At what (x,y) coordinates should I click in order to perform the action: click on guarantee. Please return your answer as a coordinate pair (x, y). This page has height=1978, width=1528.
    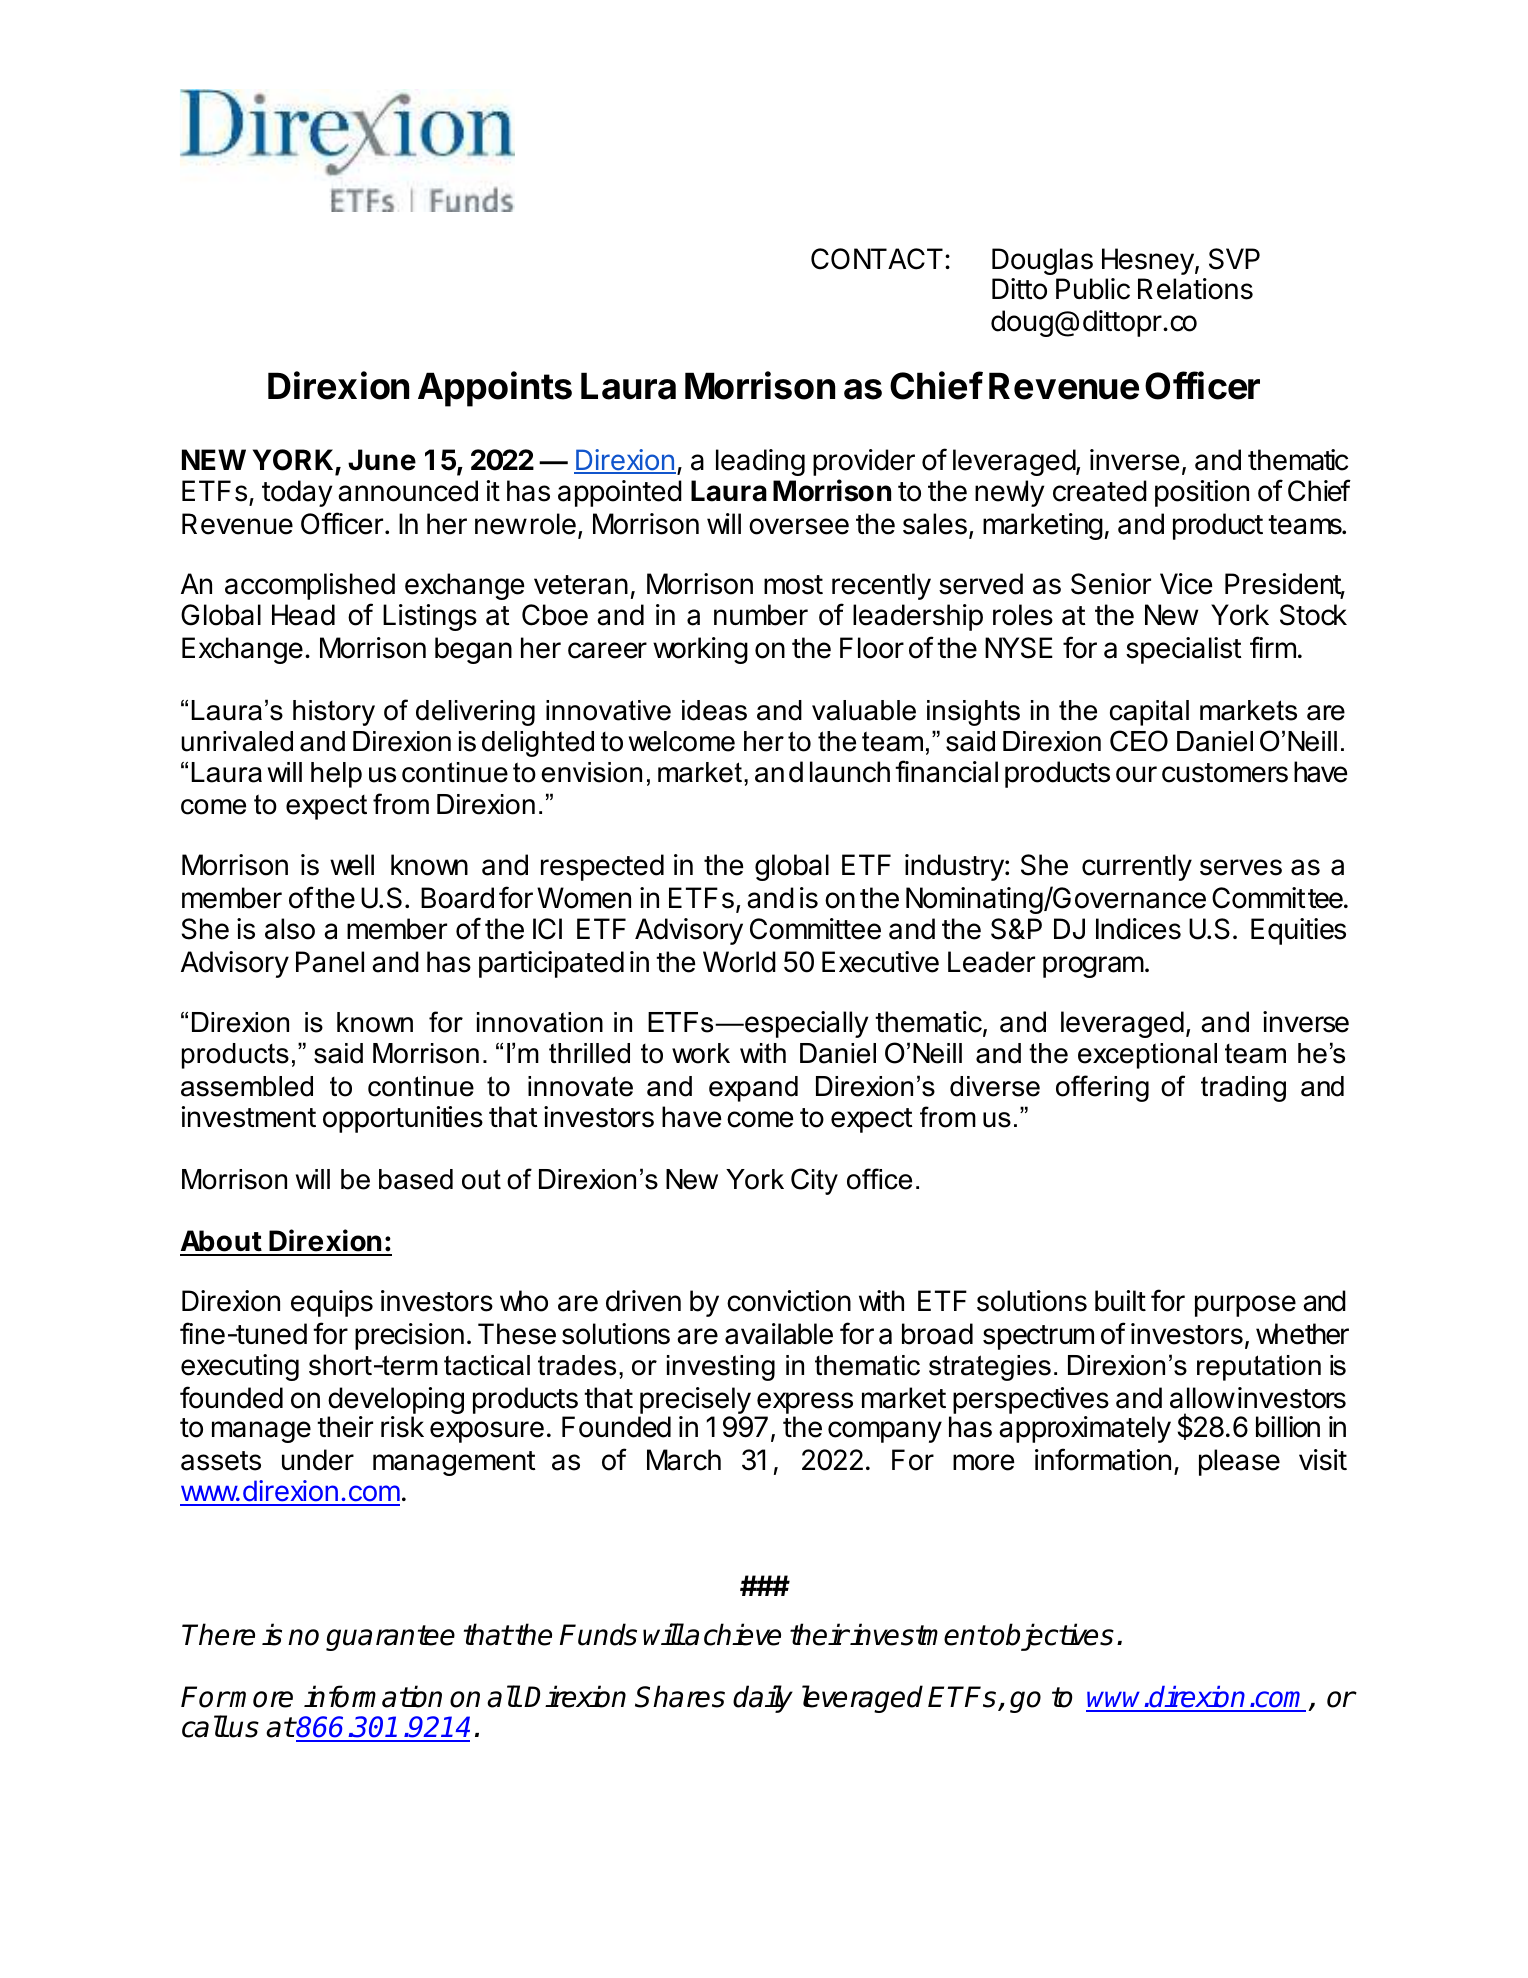
    Looking at the image, I should click on (390, 1638).
